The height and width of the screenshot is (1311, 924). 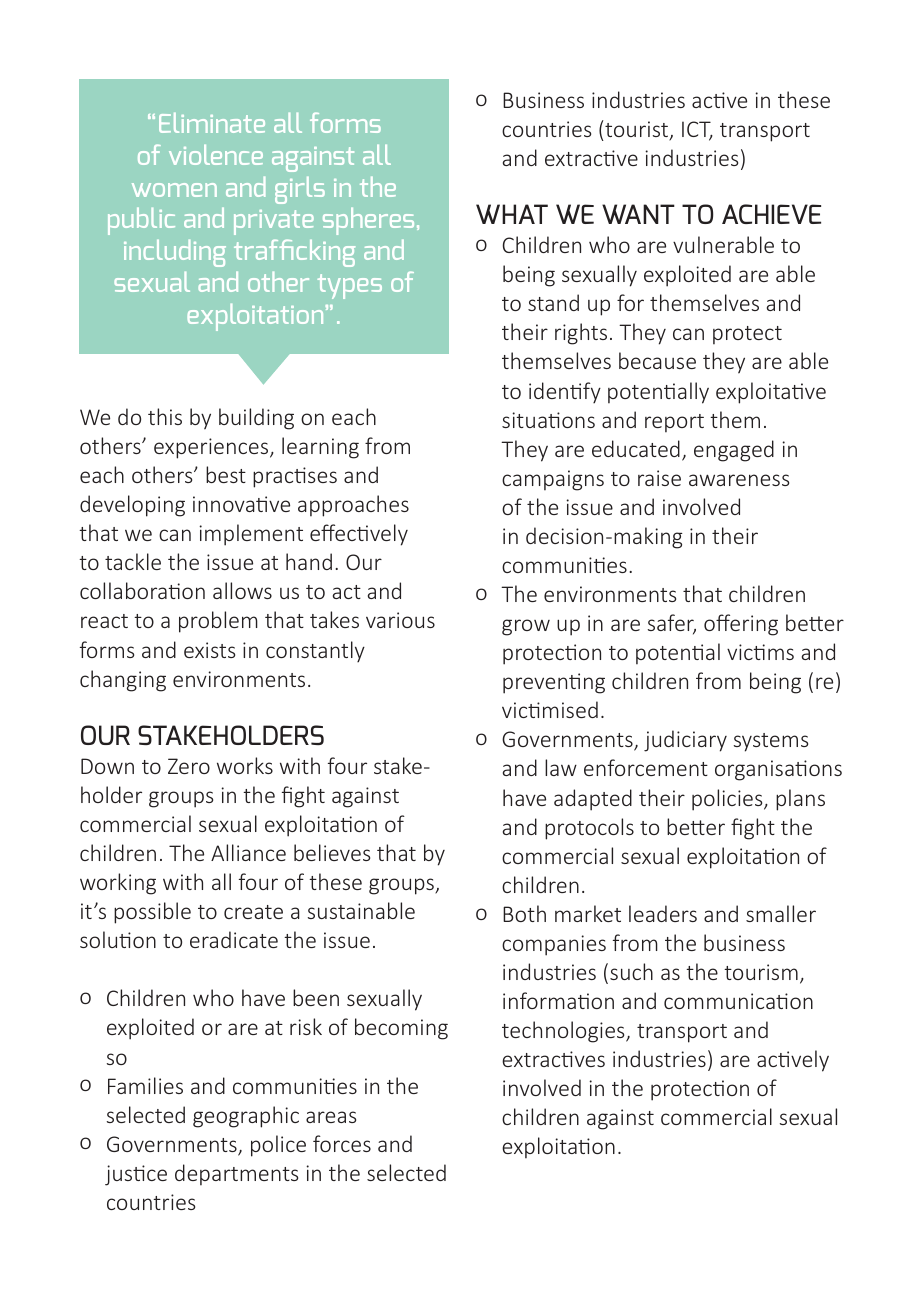 What do you see at coordinates (236, 1175) in the screenshot?
I see `departments` at bounding box center [236, 1175].
